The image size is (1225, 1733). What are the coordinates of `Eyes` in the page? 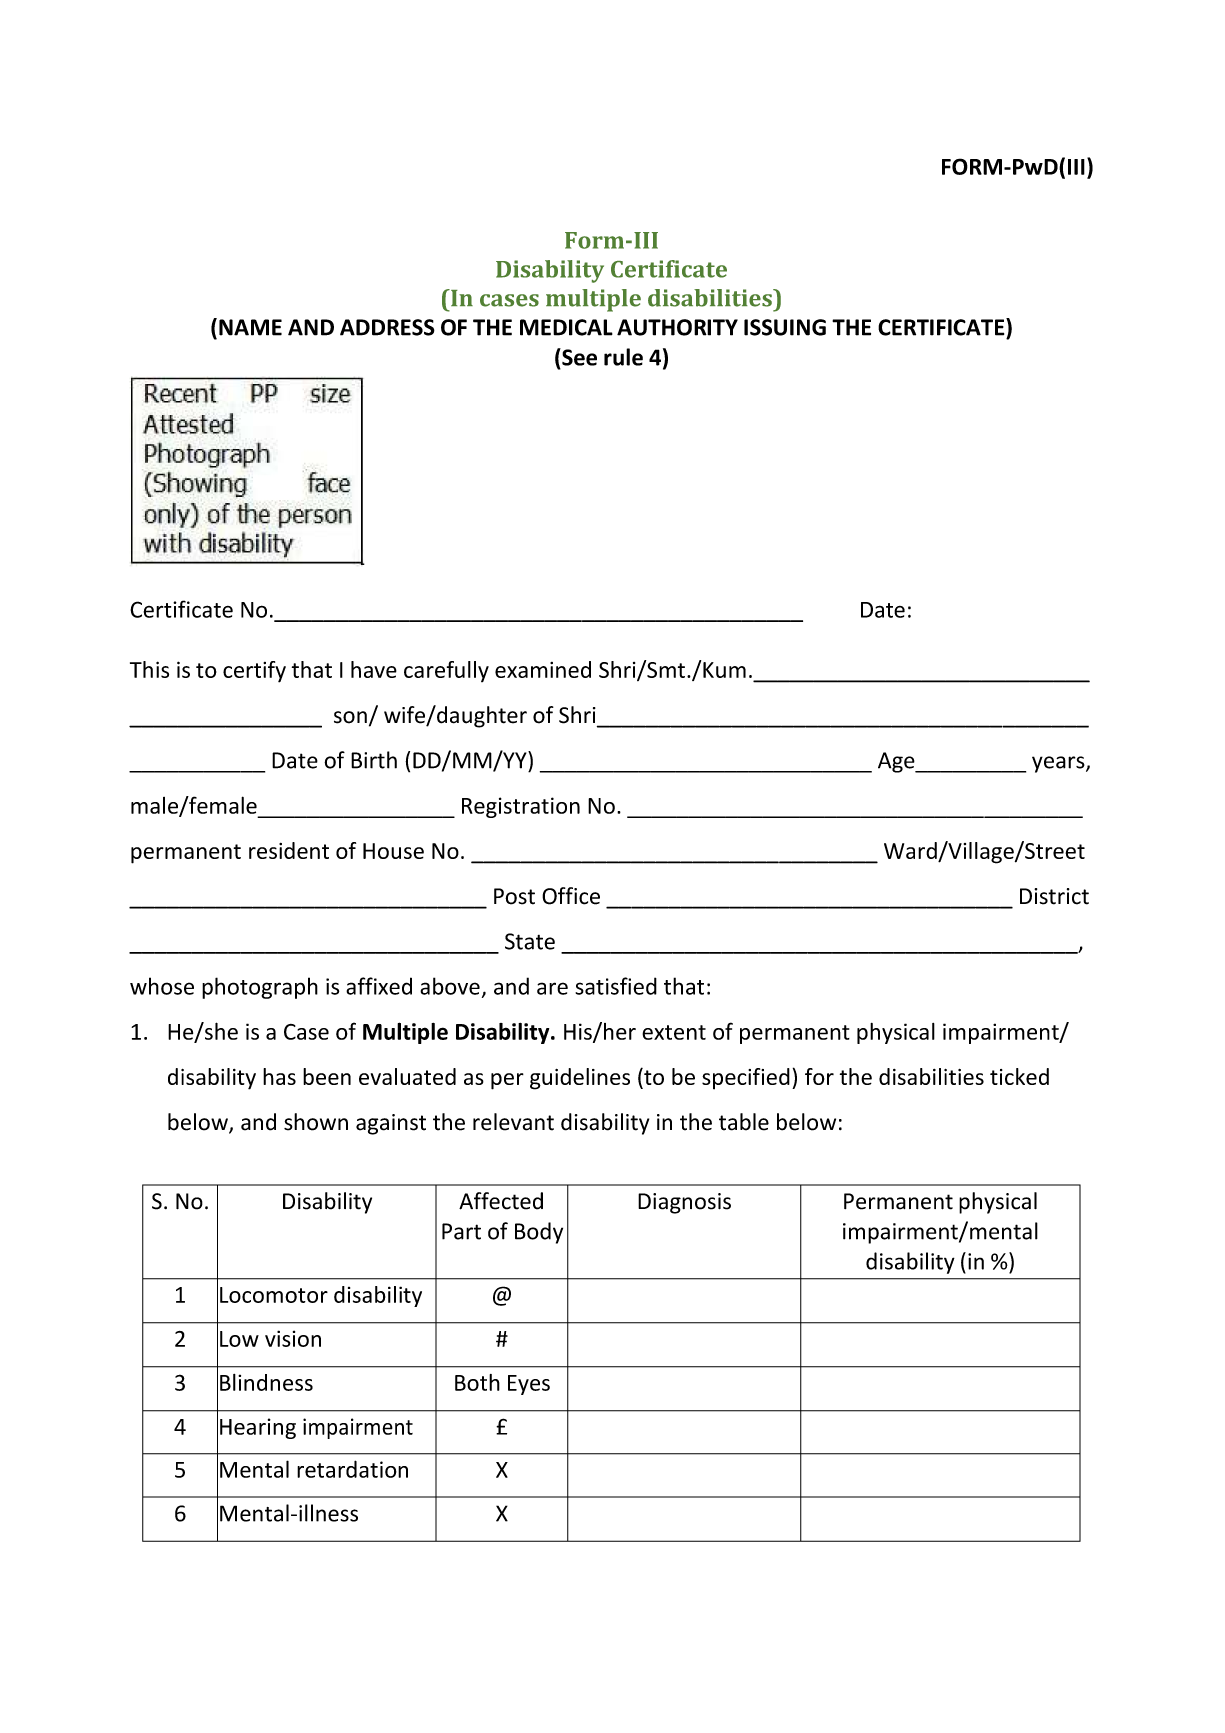 It's located at (529, 1385).
